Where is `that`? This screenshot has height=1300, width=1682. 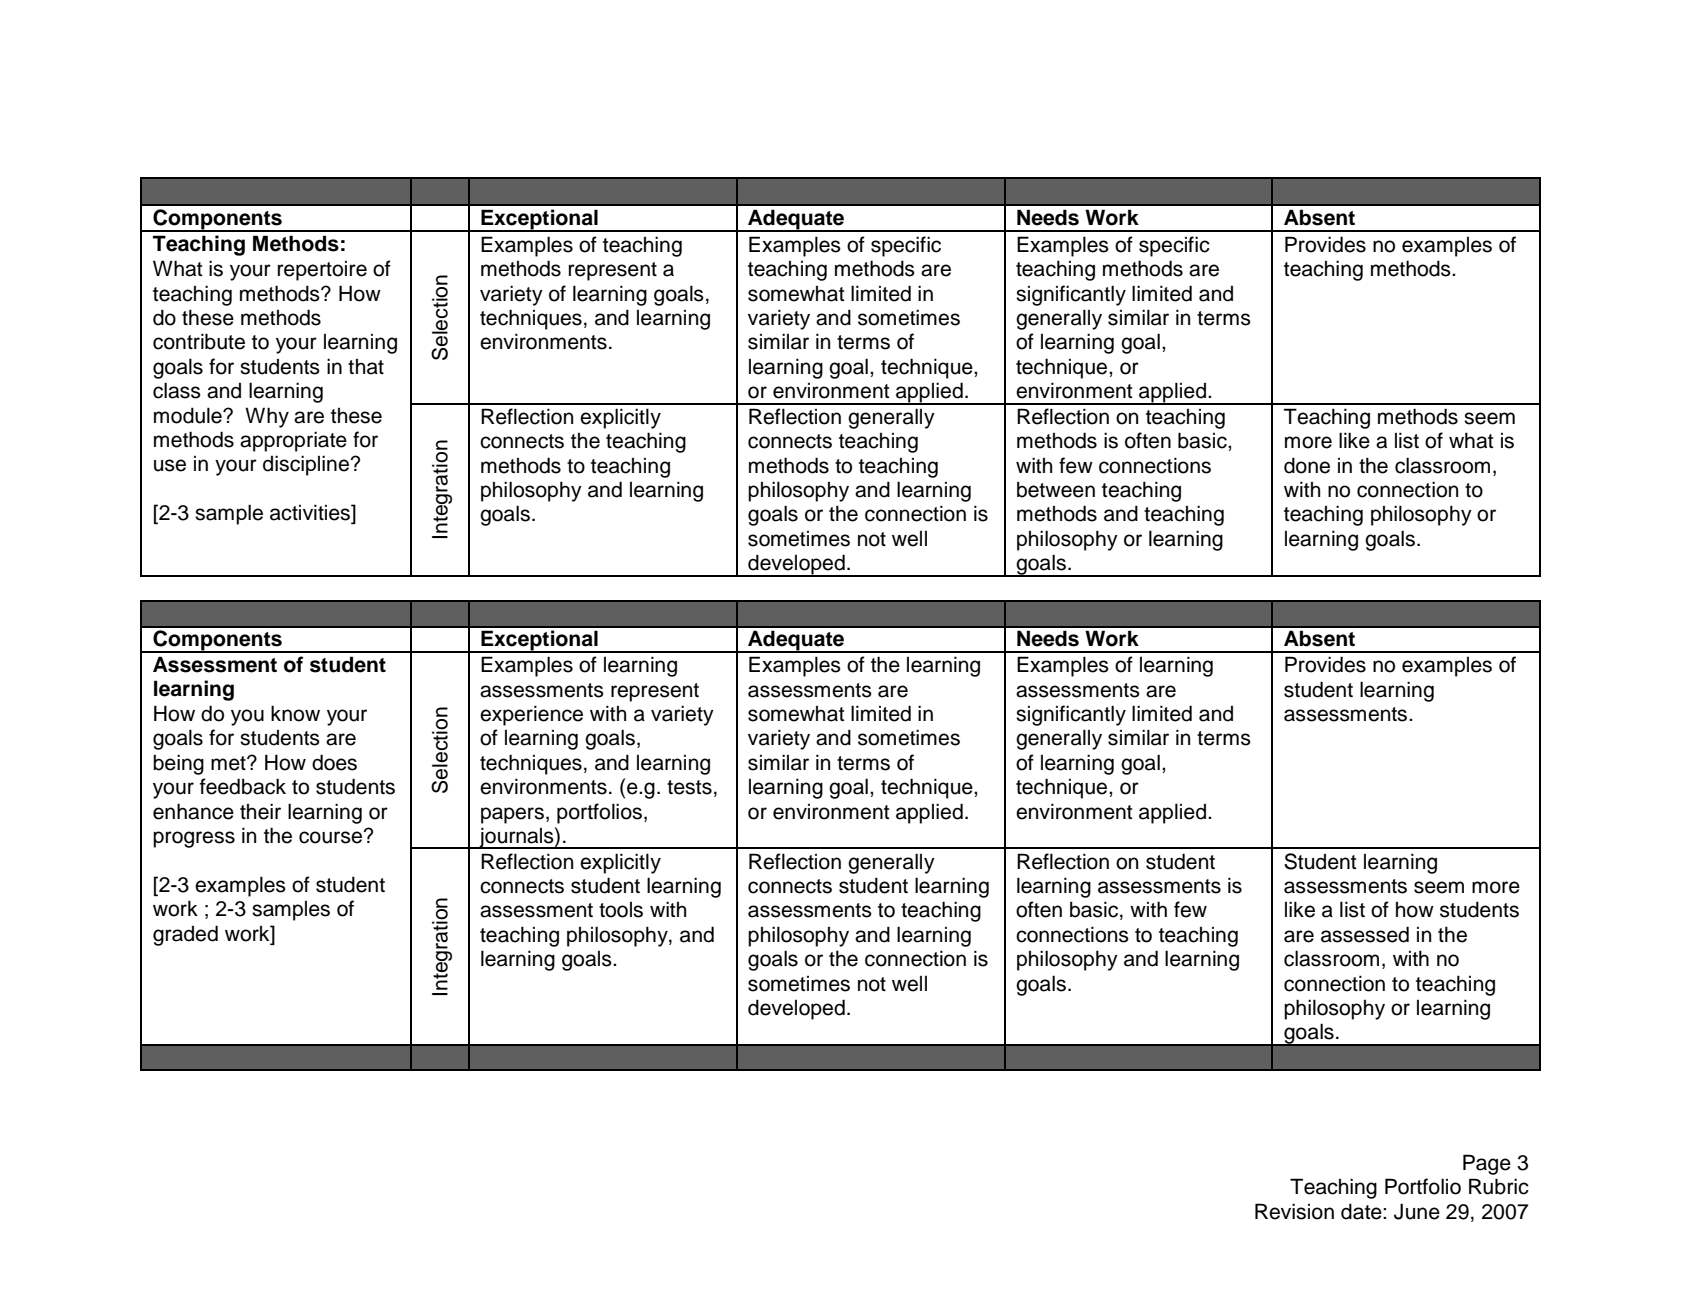
that is located at coordinates (366, 367).
